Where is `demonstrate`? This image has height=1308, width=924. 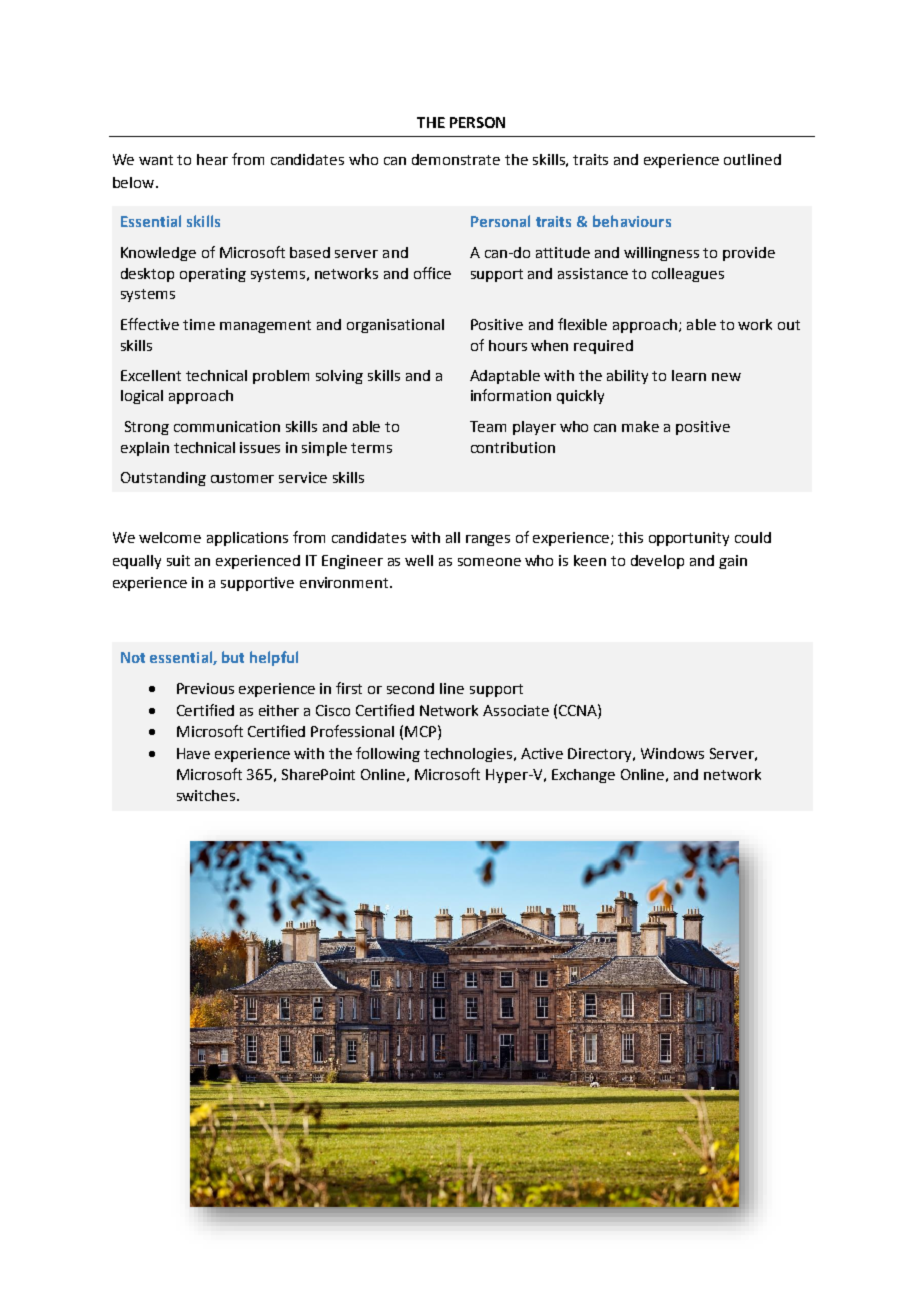
demonstrate is located at coordinates (456, 159).
